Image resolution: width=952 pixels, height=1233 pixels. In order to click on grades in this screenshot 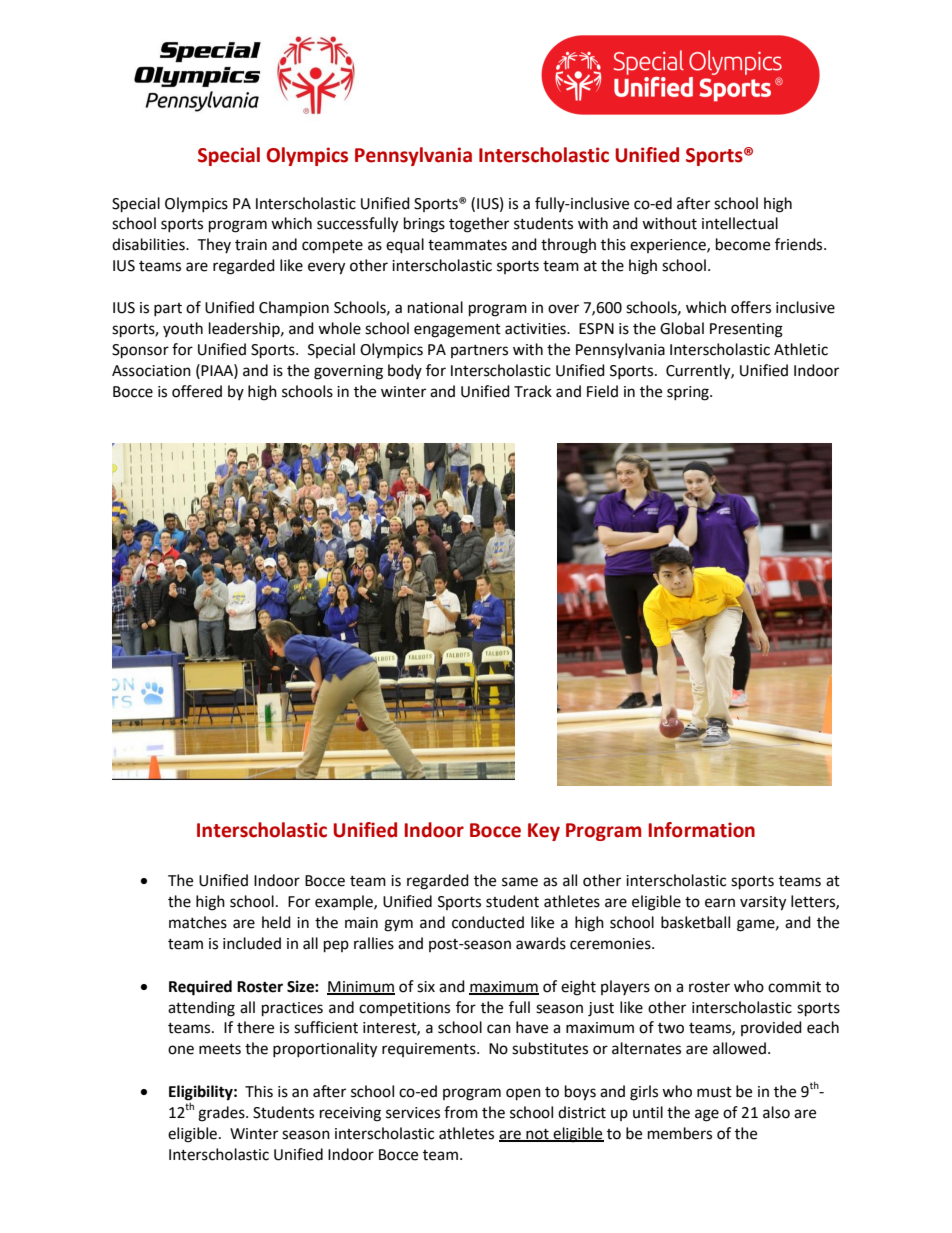, I will do `click(222, 1114)`.
